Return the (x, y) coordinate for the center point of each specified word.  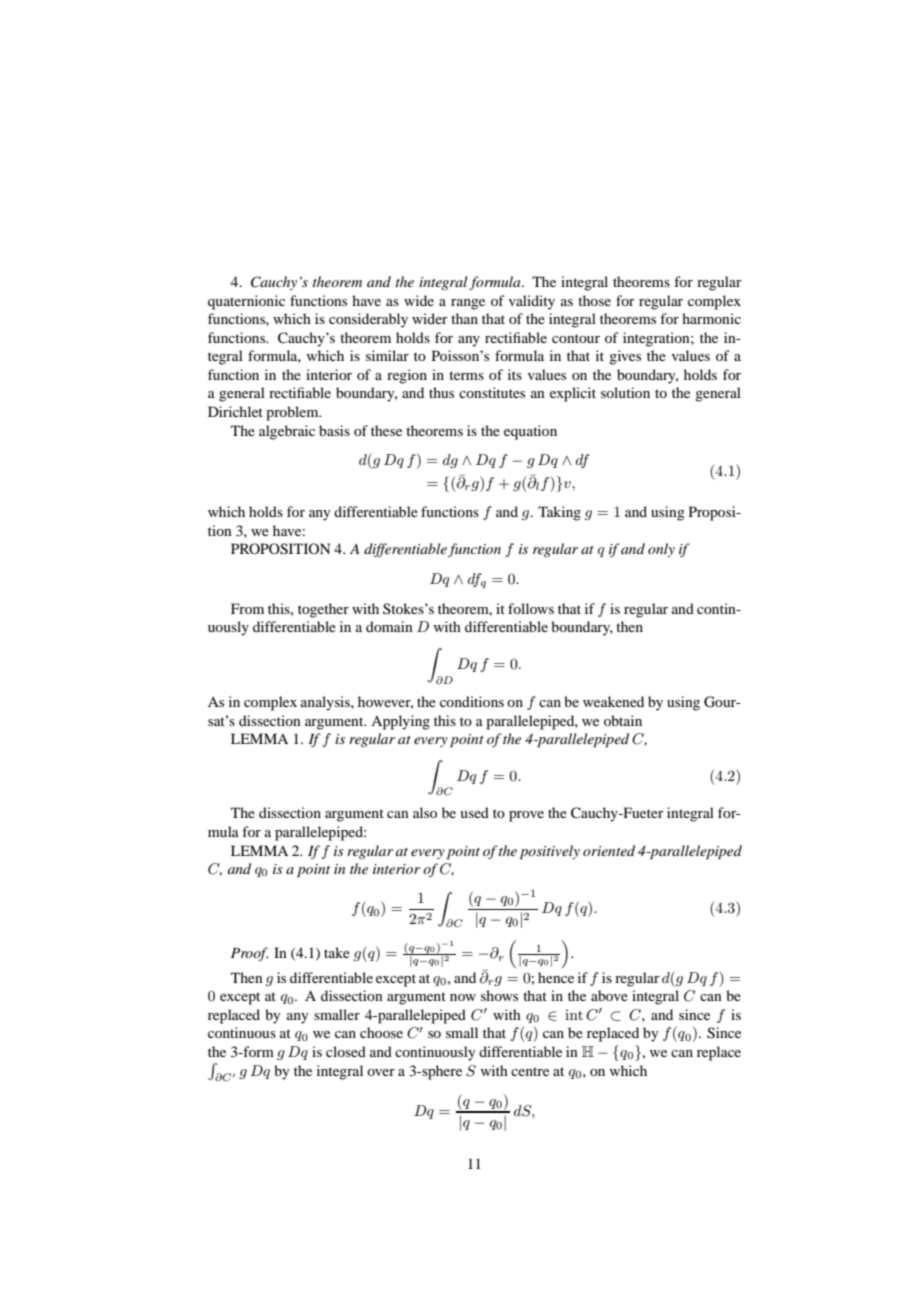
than (464, 318)
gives (625, 357)
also (425, 812)
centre (530, 1071)
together (323, 610)
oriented (609, 850)
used (474, 812)
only (661, 550)
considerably (368, 320)
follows (531, 608)
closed (346, 1051)
